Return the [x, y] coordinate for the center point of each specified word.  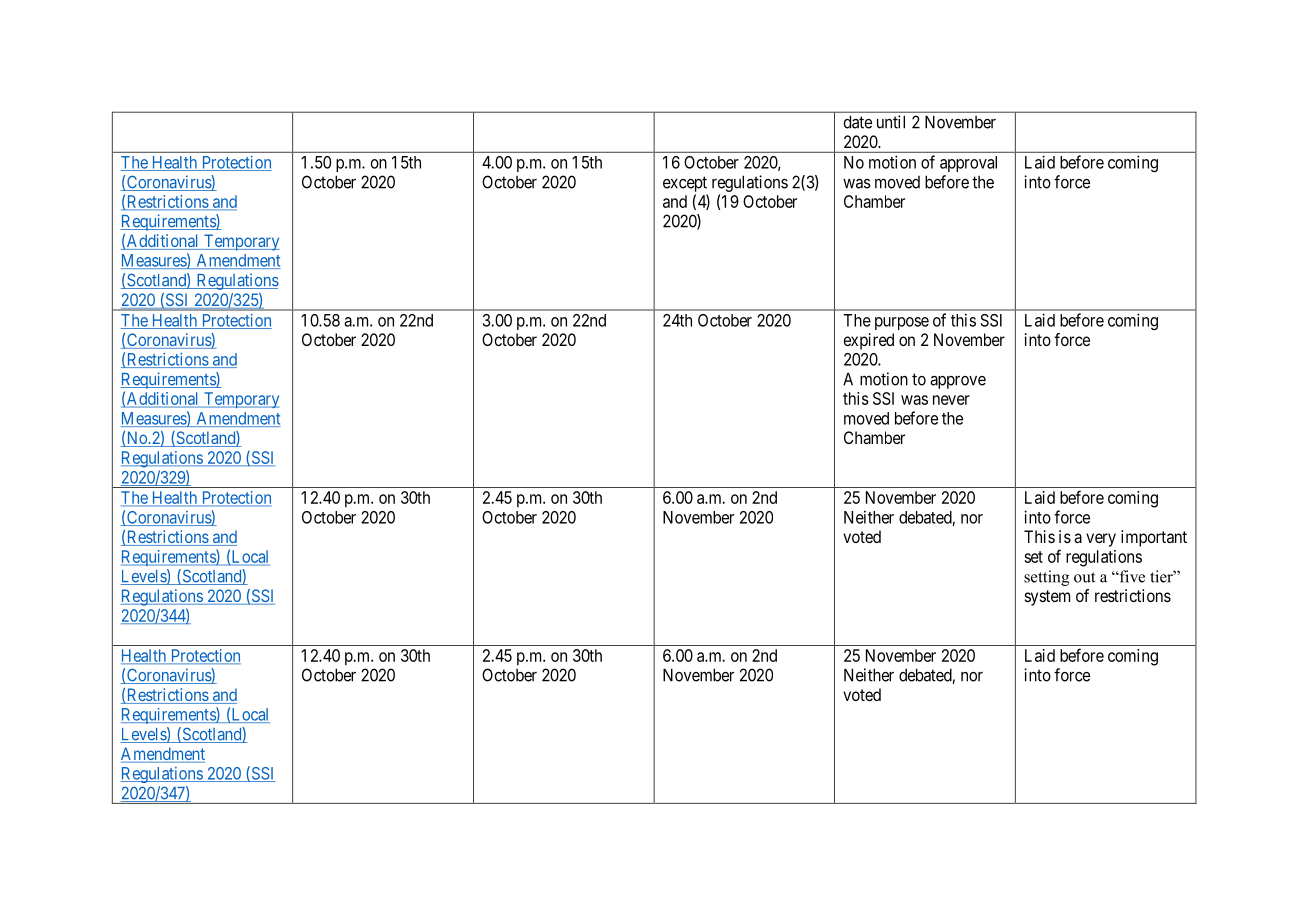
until [891, 122]
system [1047, 598]
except [685, 184]
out [1084, 577]
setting [1046, 578]
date [858, 122]
